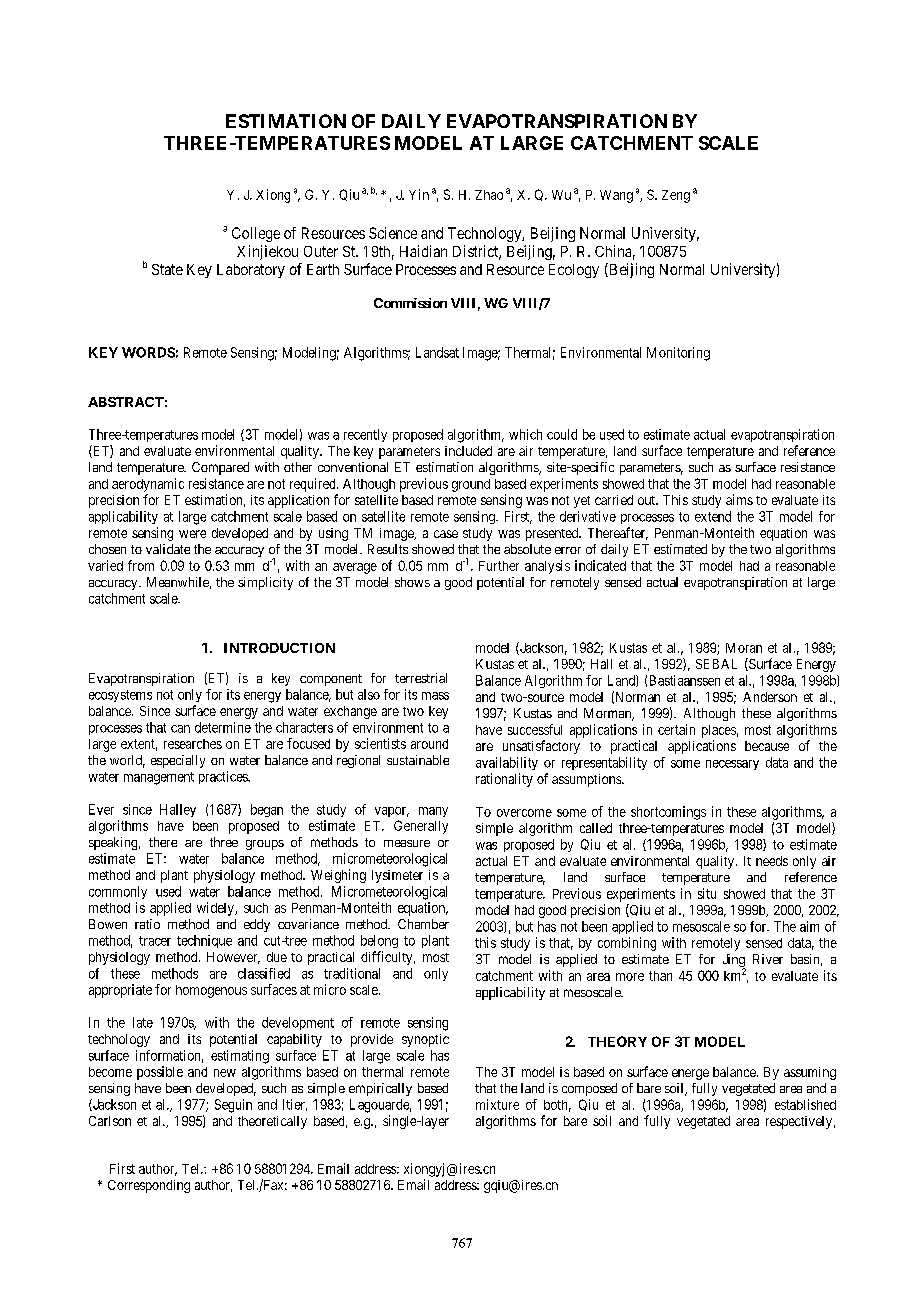 Image resolution: width=924 pixels, height=1308 pixels. What do you see at coordinates (256, 234) in the screenshot?
I see `College` at bounding box center [256, 234].
